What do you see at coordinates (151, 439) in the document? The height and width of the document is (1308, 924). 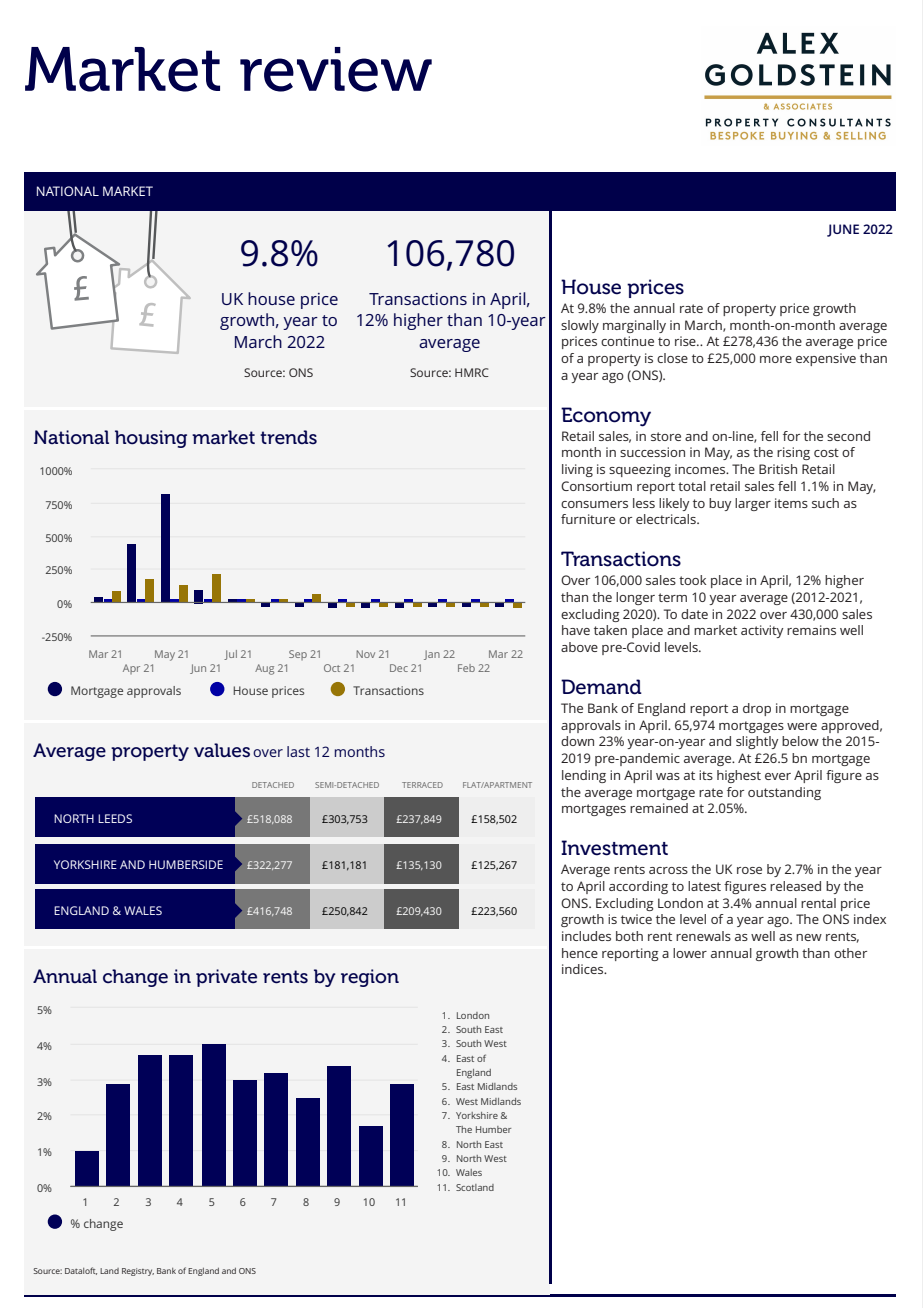 I see `housing` at bounding box center [151, 439].
